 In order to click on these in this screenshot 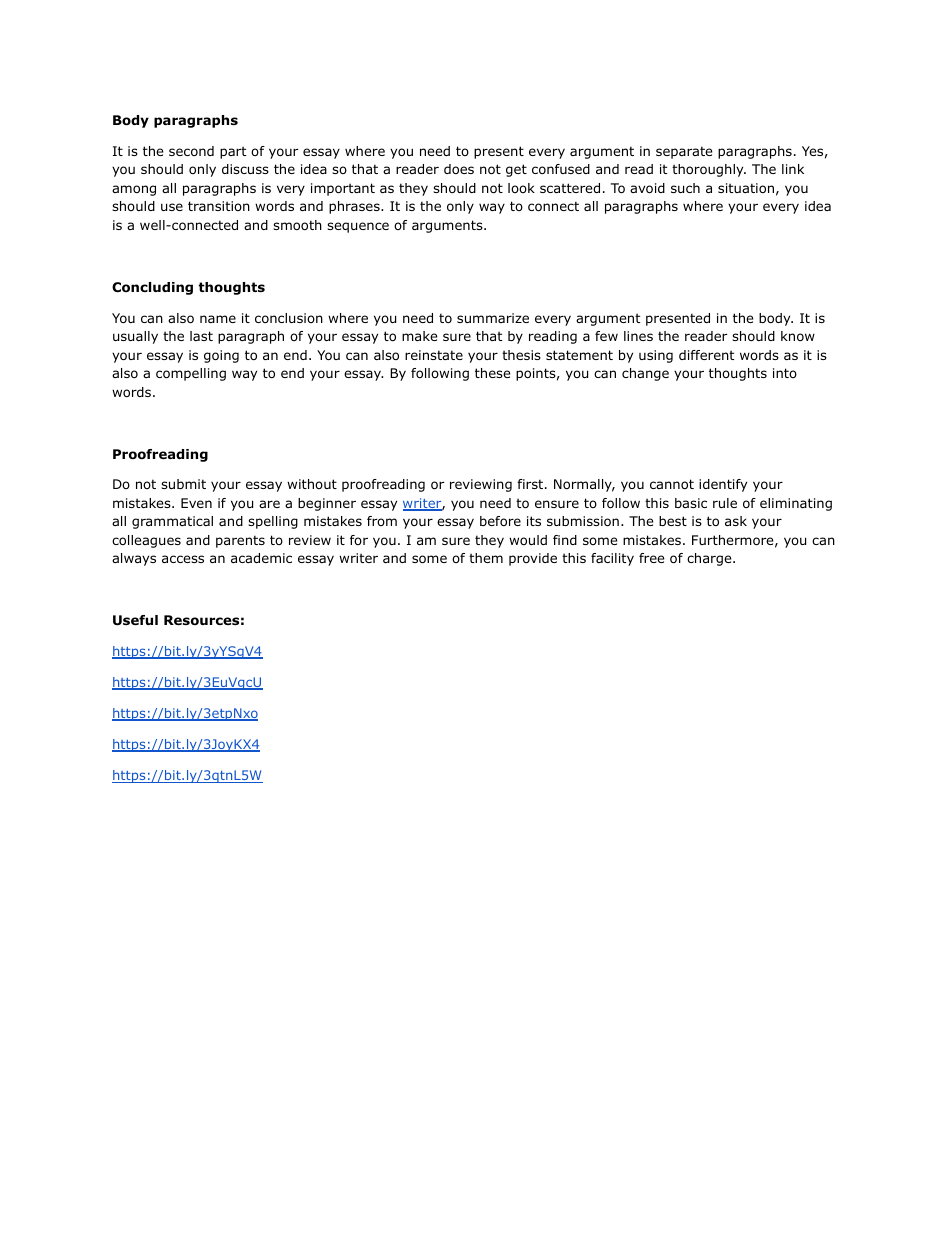, I will do `click(492, 373)`.
